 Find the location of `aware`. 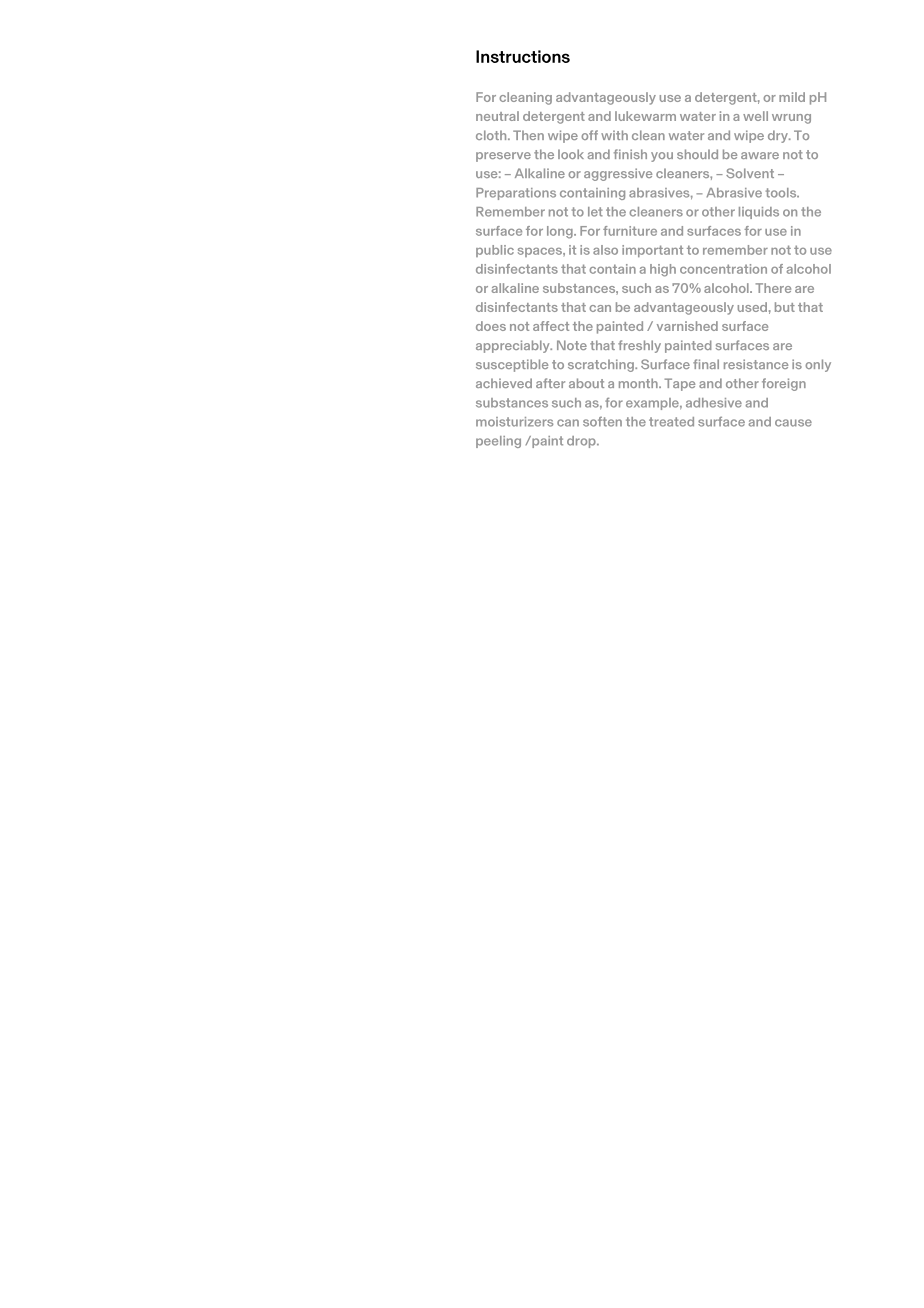

aware is located at coordinates (760, 155).
